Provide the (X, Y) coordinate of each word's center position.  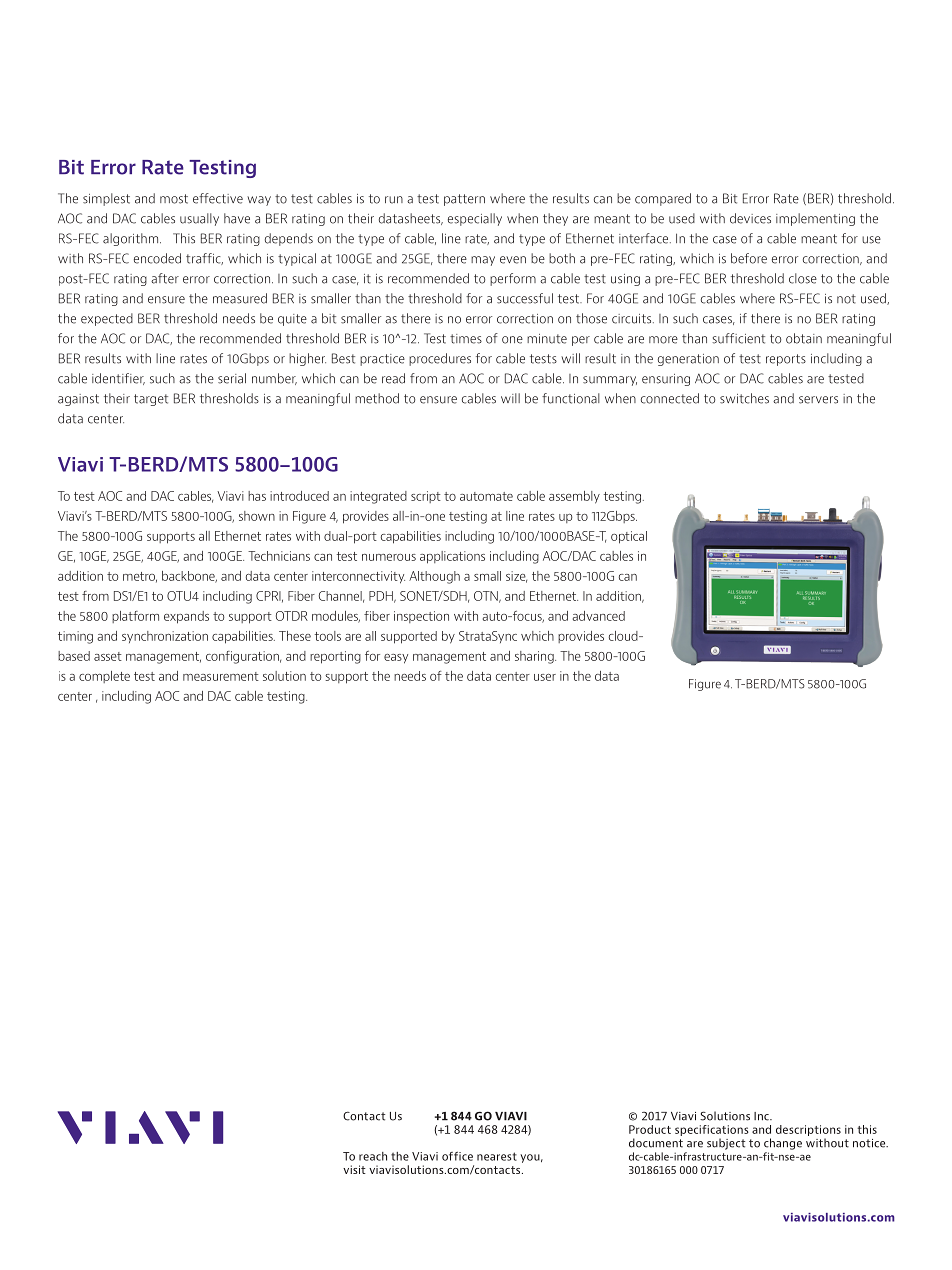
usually (199, 219)
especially (475, 219)
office (457, 1156)
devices (750, 218)
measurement (221, 676)
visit (354, 1169)
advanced (599, 616)
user (545, 677)
